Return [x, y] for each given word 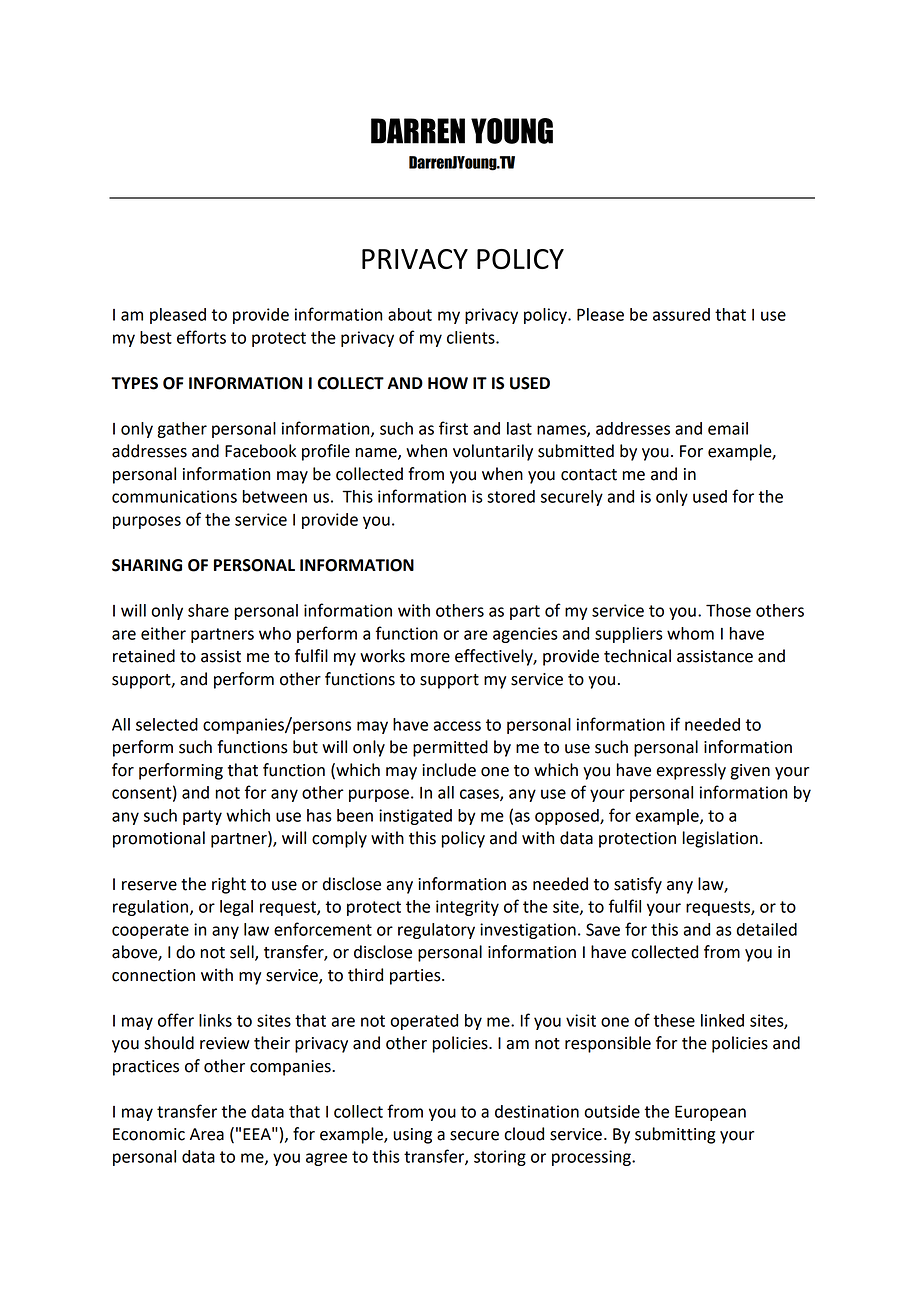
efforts [201, 337]
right [229, 885]
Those [728, 610]
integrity [467, 908]
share [208, 610]
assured [681, 314]
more [430, 658]
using [412, 1136]
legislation [720, 839]
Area [207, 1134]
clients [472, 337]
